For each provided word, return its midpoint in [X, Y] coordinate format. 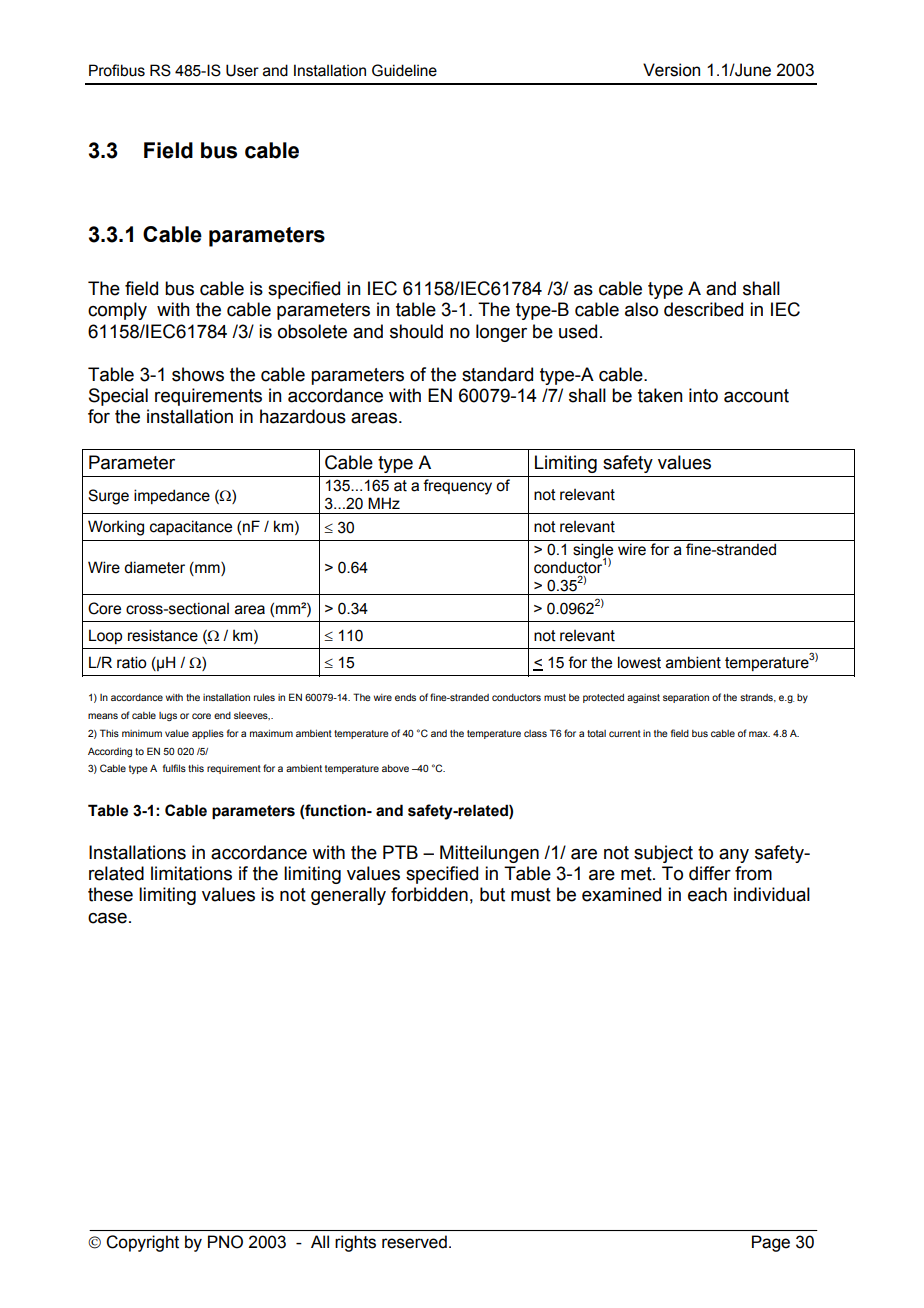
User [242, 70]
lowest [639, 662]
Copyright [142, 1243]
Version [671, 70]
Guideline [404, 70]
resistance [163, 635]
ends [405, 697]
